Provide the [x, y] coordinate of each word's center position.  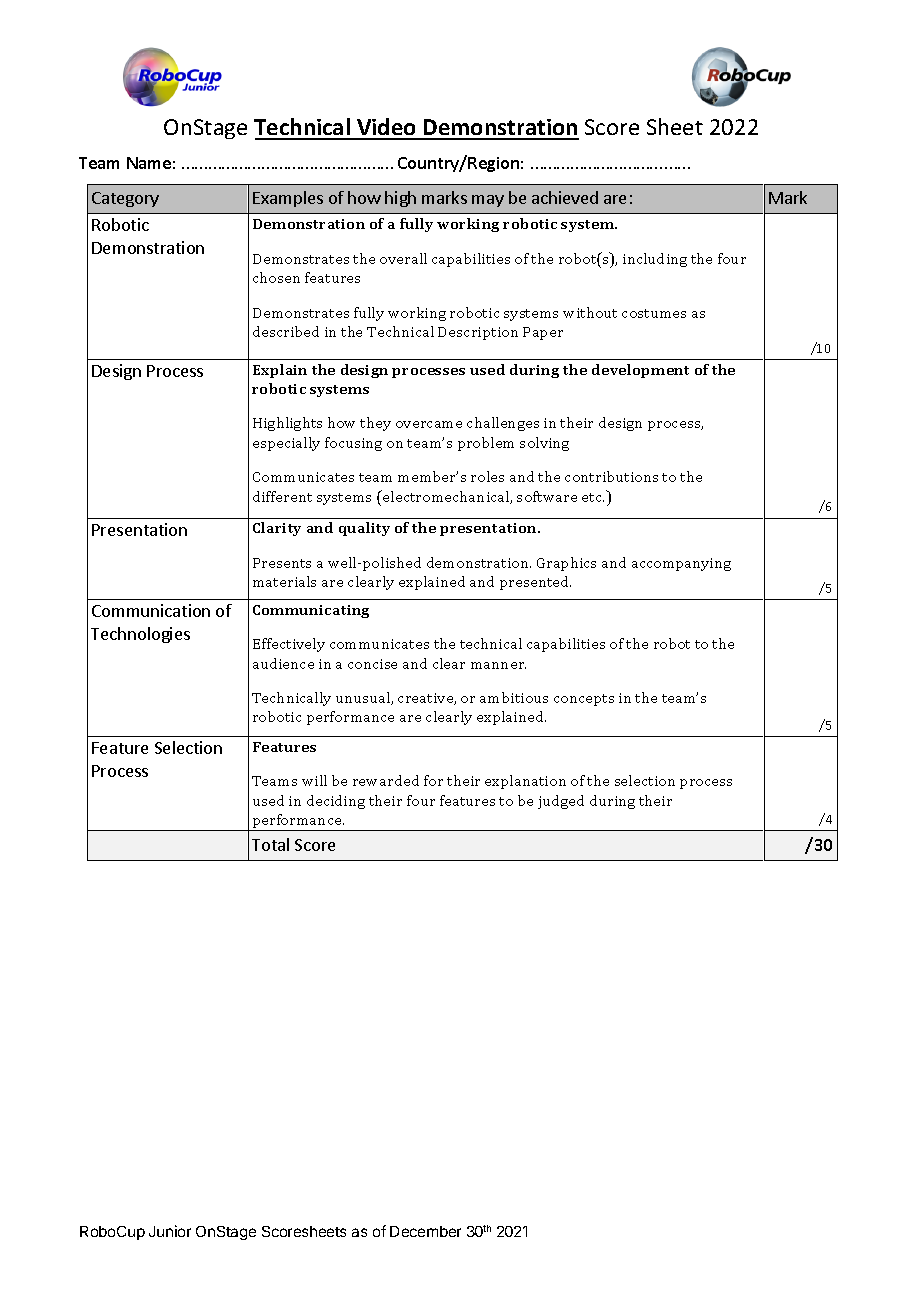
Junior [170, 1231]
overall [403, 258]
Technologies [140, 635]
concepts [584, 700]
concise [372, 664]
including [655, 260]
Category [125, 199]
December [425, 1231]
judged [561, 802]
